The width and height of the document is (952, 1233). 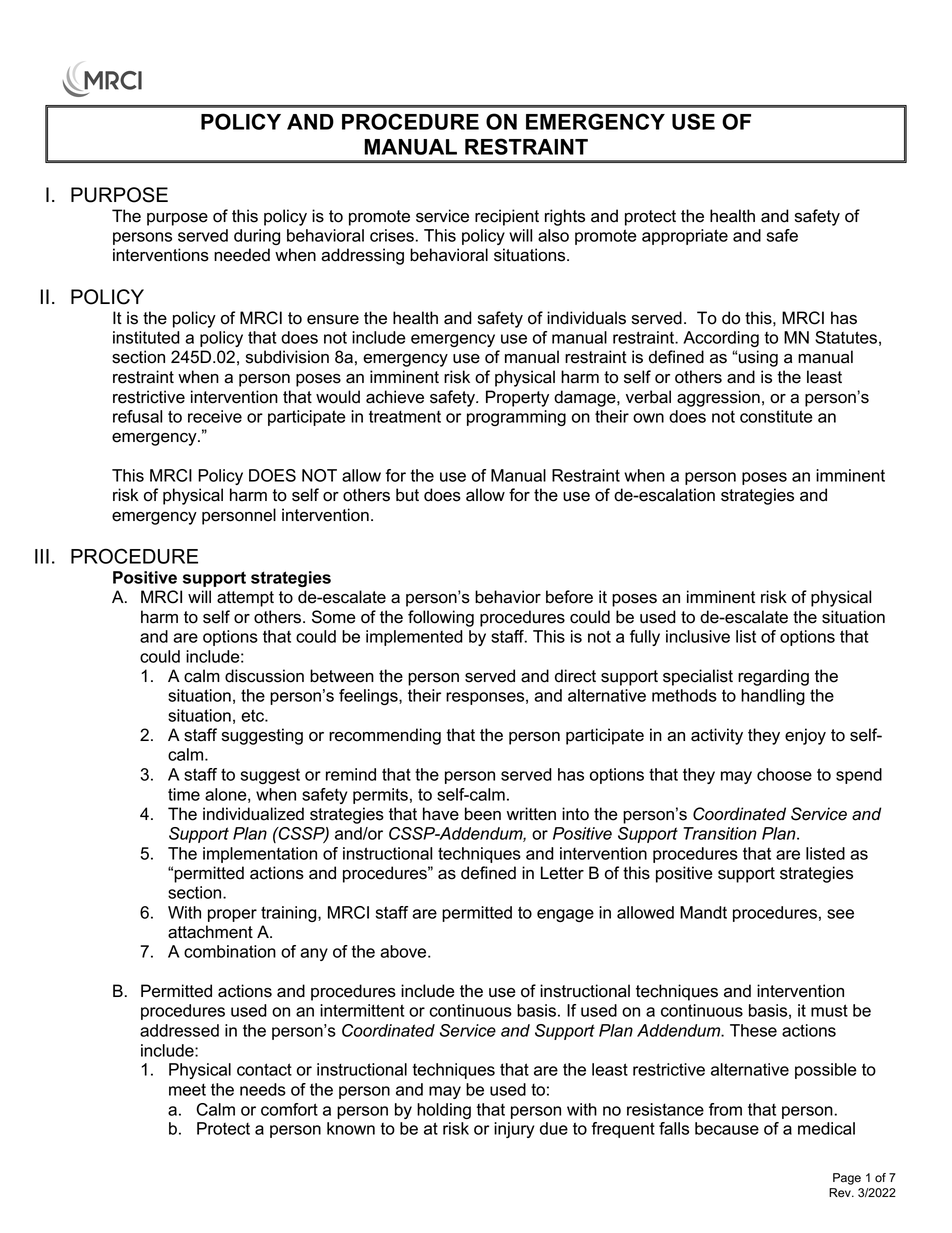 What do you see at coordinates (187, 1089) in the document?
I see `meet` at bounding box center [187, 1089].
